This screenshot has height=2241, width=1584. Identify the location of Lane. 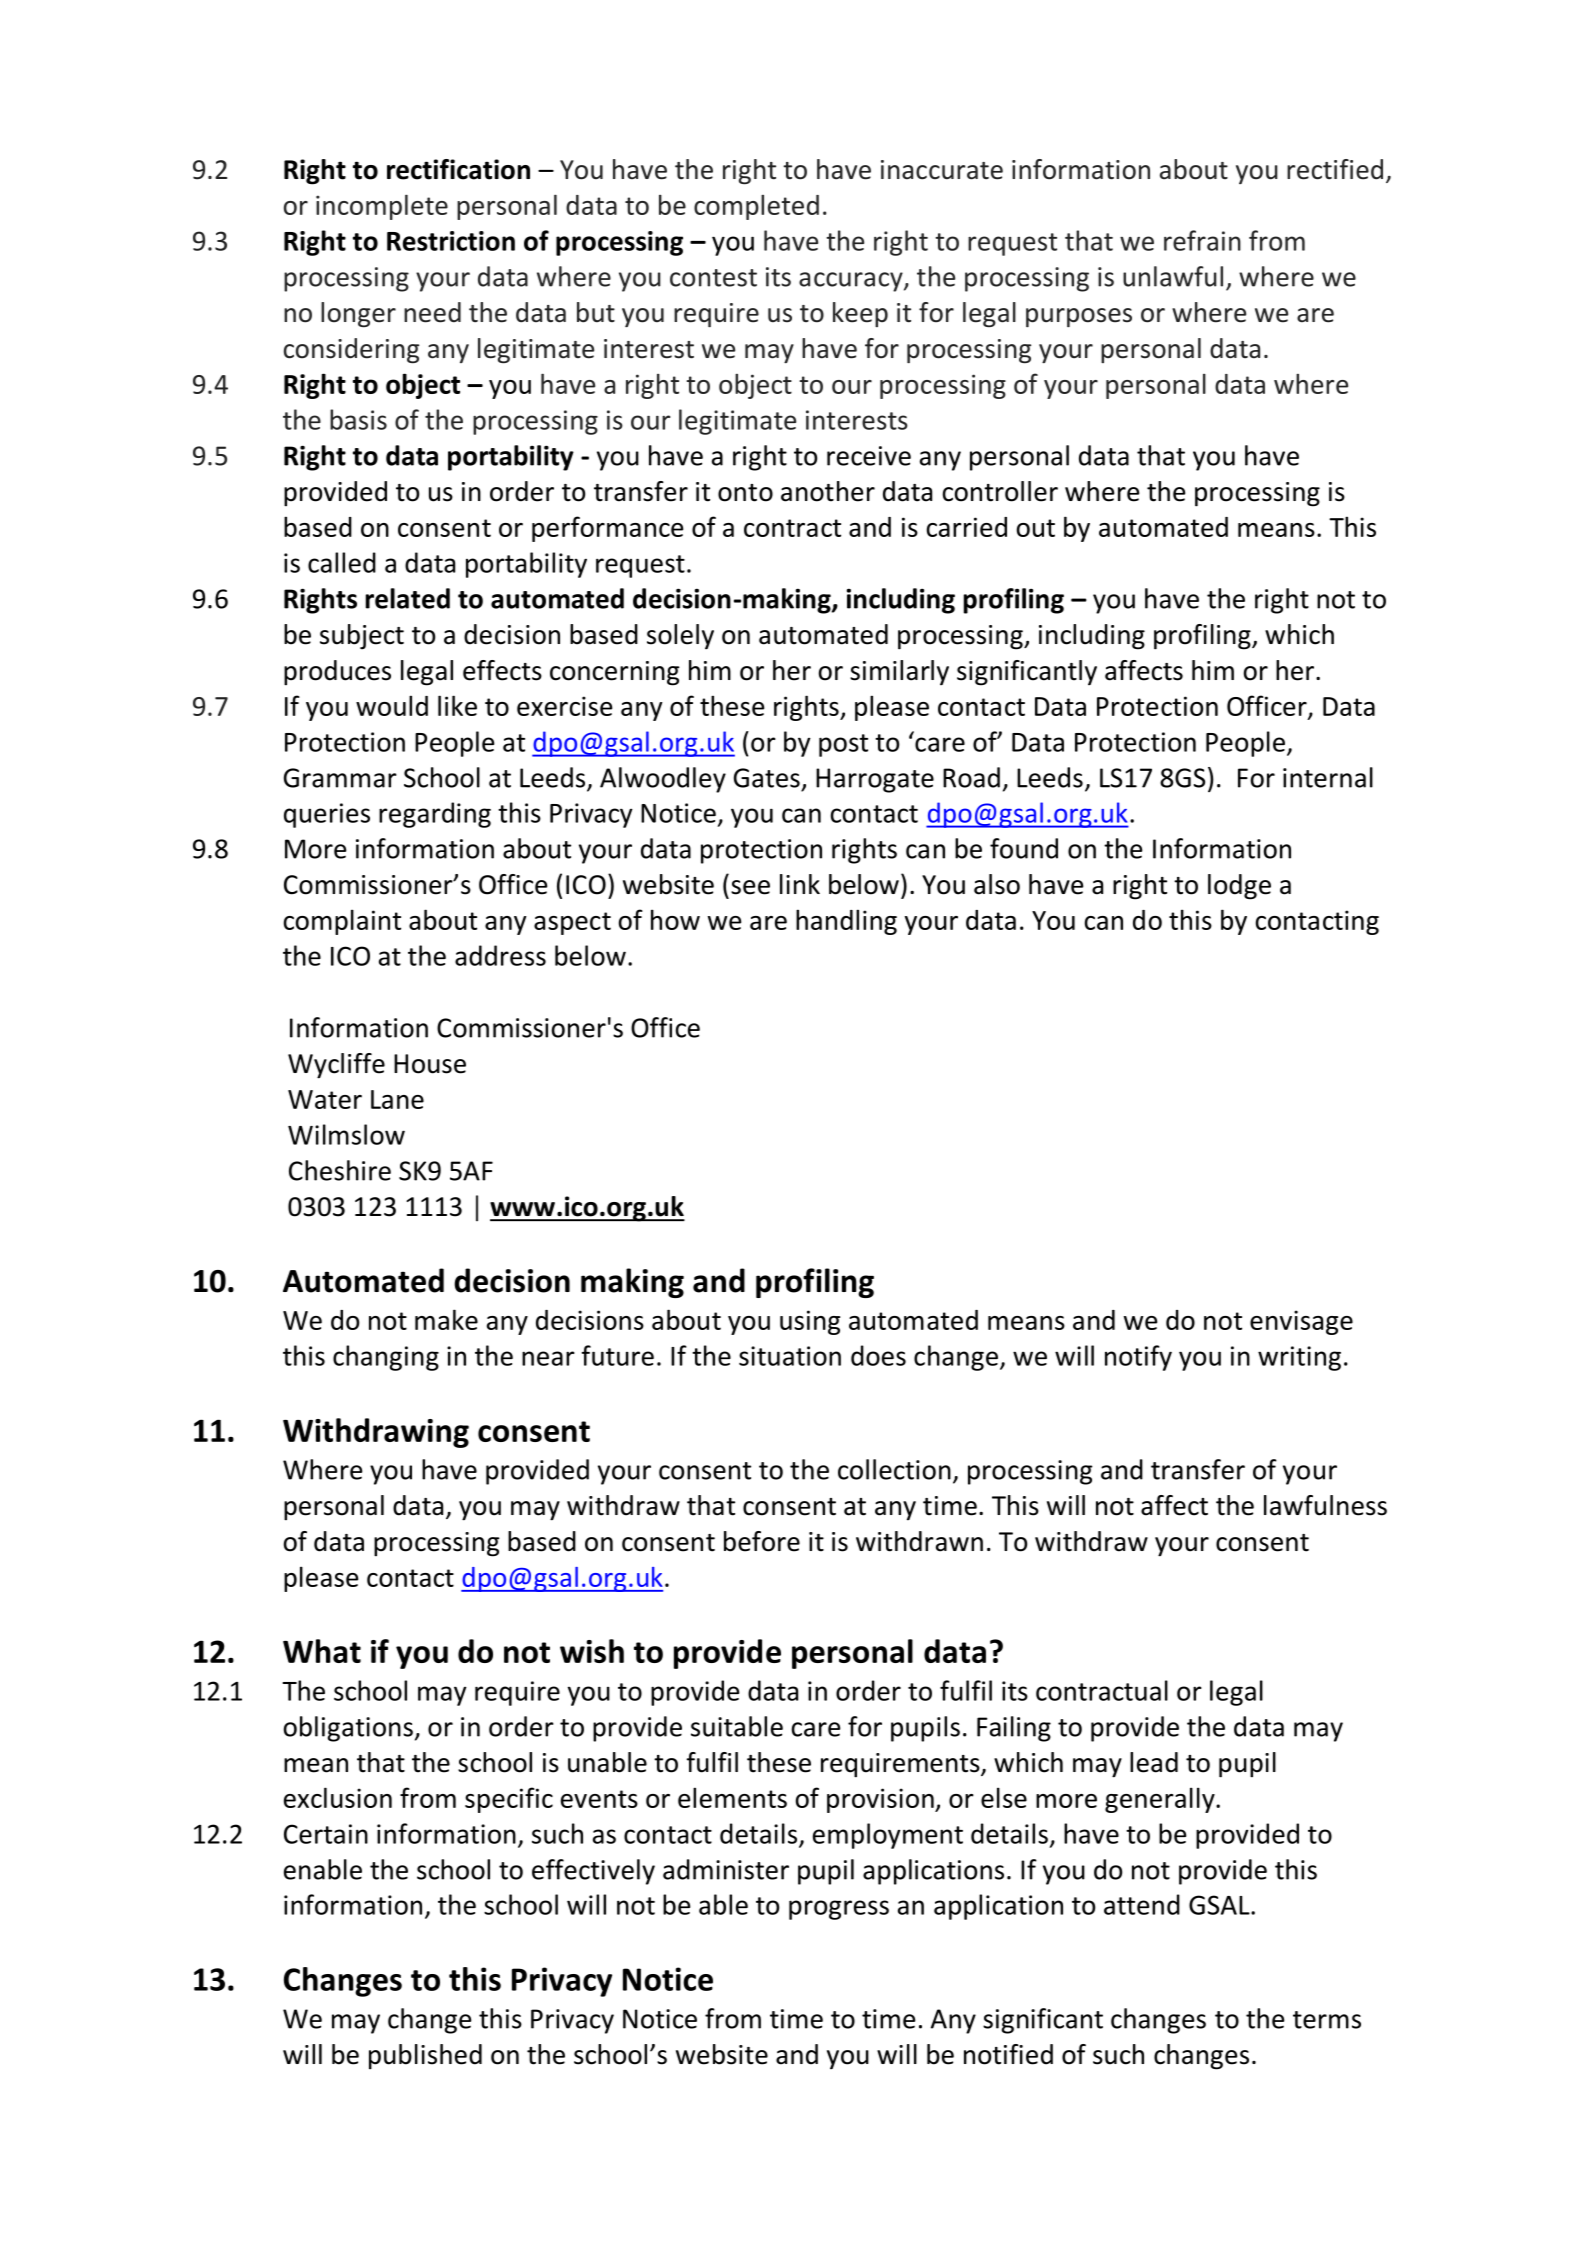
(397, 1099).
